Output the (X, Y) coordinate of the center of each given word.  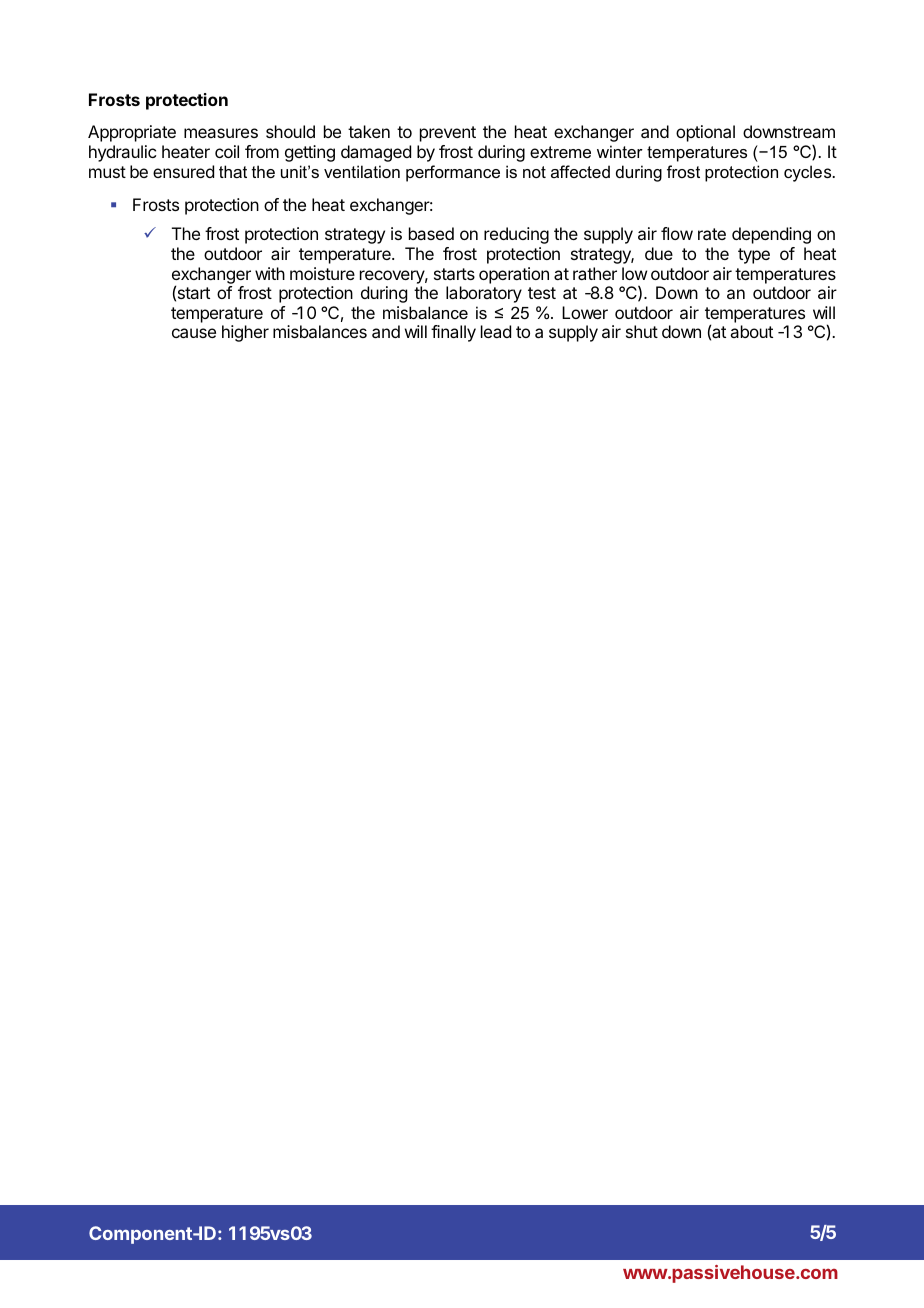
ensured (183, 171)
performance (453, 173)
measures (221, 133)
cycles (808, 173)
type (754, 256)
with (270, 273)
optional (705, 133)
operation (514, 275)
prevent (448, 134)
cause (194, 333)
